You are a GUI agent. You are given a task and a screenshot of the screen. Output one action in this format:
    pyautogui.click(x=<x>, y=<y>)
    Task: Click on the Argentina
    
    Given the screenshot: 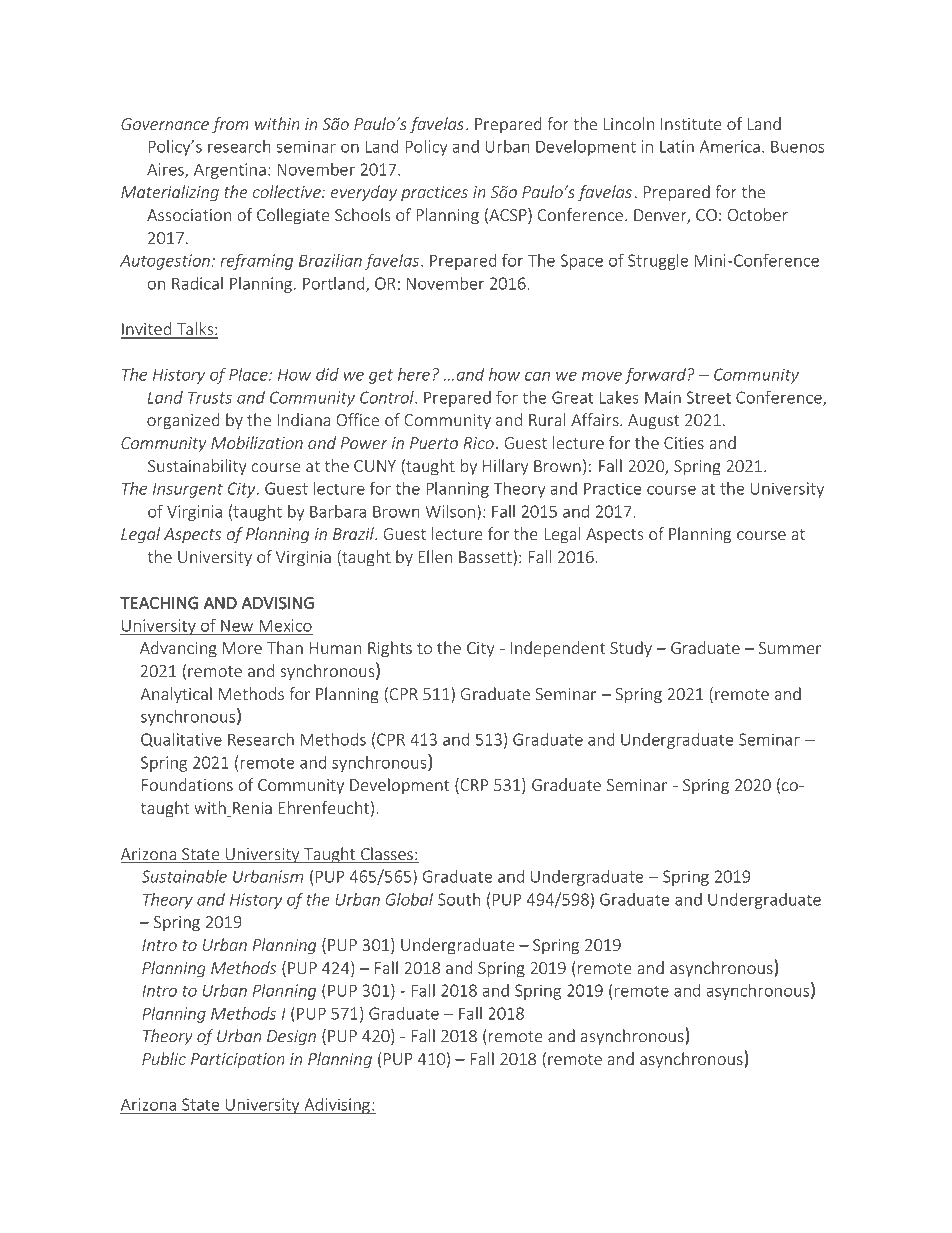 What is the action you would take?
    pyautogui.click(x=230, y=171)
